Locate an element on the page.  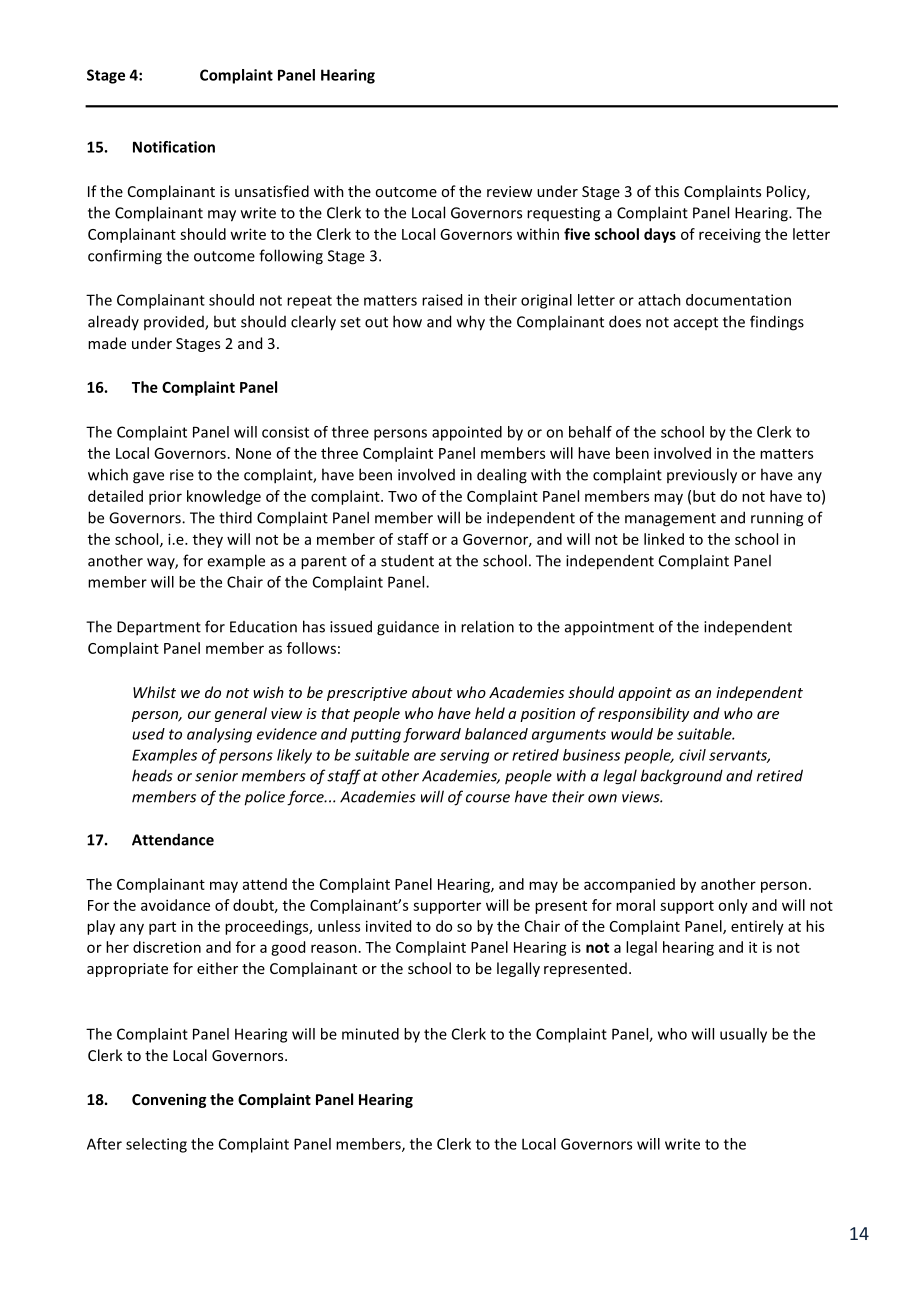
only is located at coordinates (733, 906).
